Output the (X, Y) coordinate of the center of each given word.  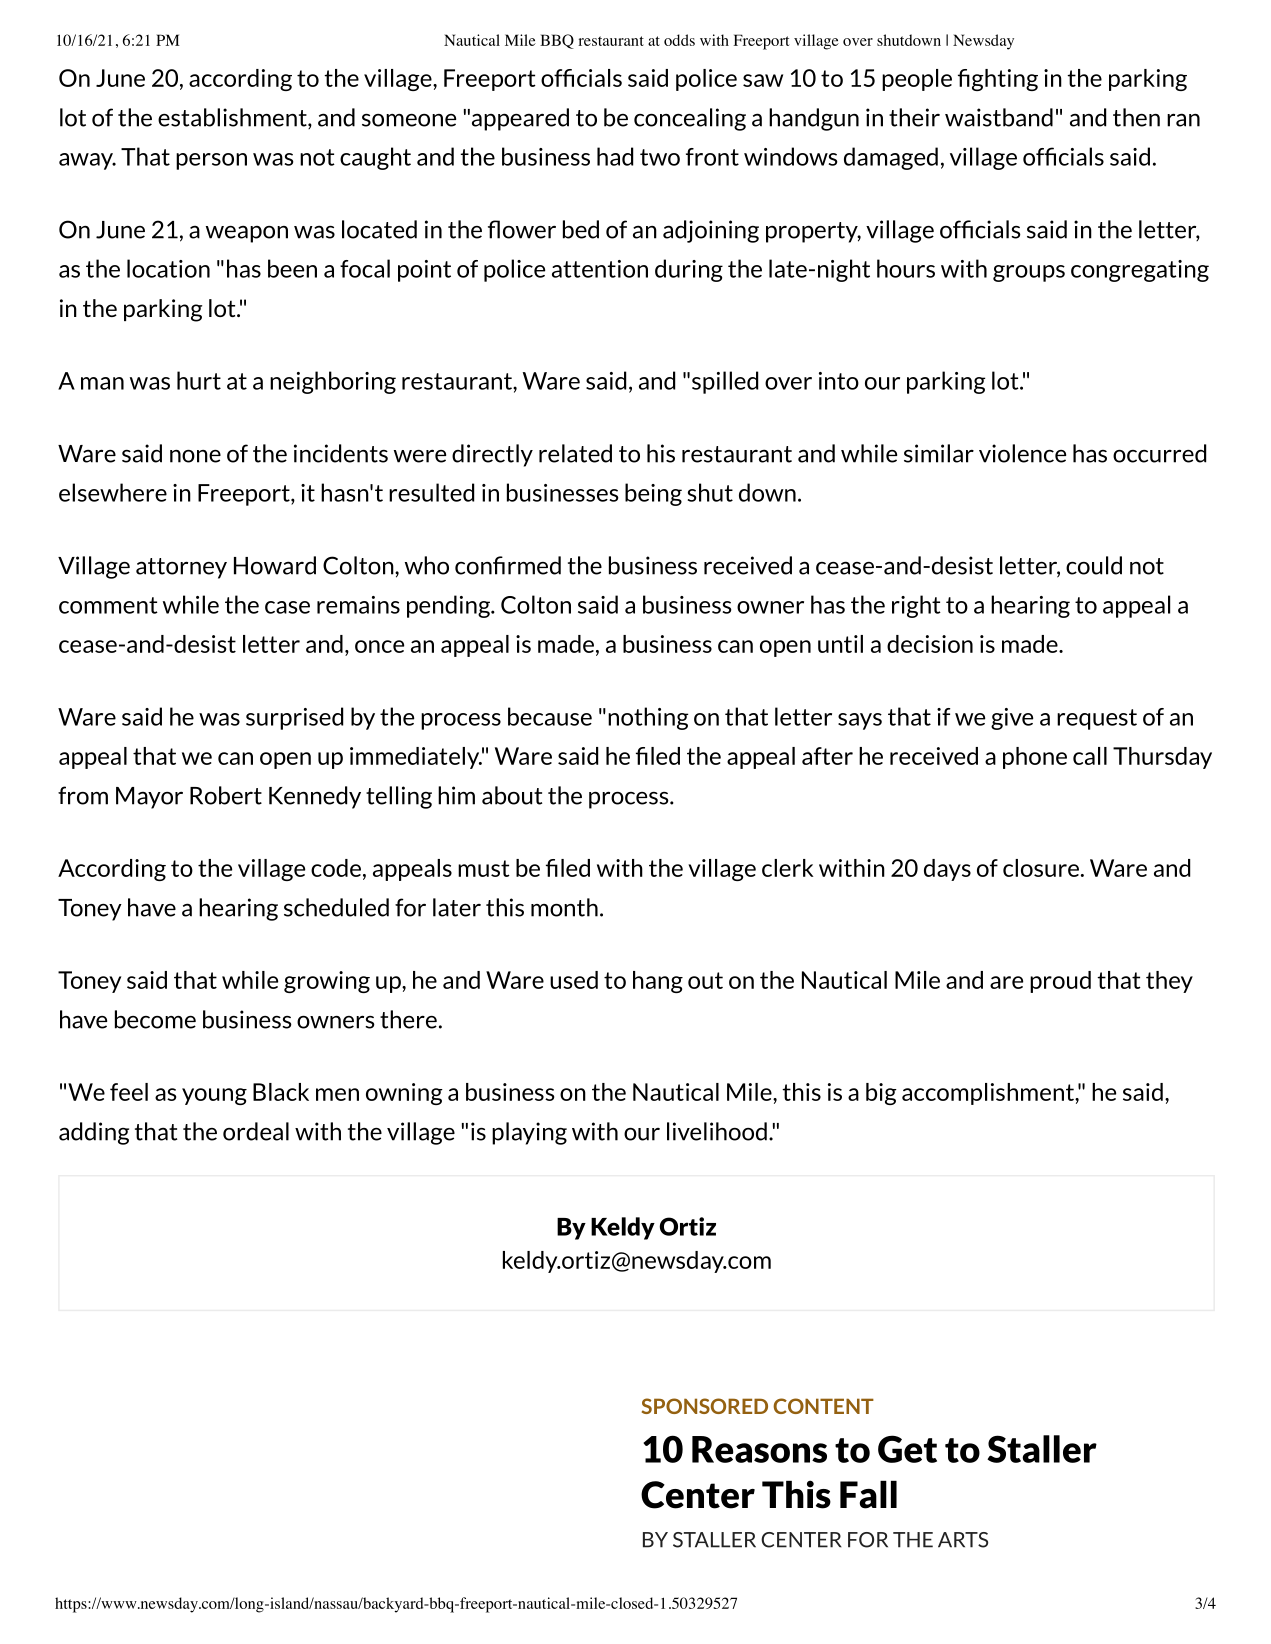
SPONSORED (705, 1406)
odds (679, 40)
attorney (181, 568)
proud (1060, 982)
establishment (233, 118)
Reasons (759, 1449)
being (653, 494)
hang (658, 982)
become (155, 1019)
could (1094, 565)
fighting (998, 80)
